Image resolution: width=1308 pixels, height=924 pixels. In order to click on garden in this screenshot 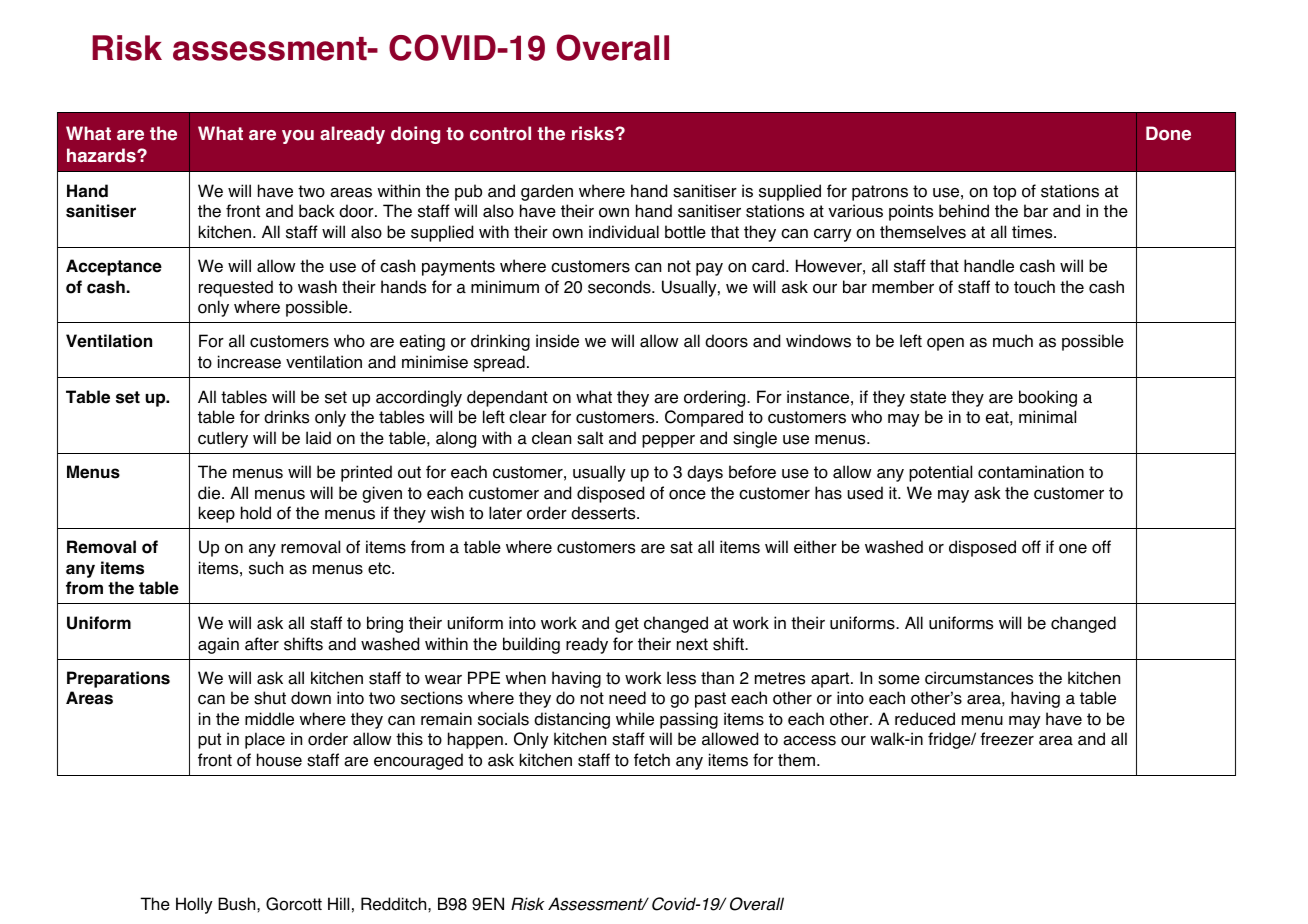, I will do `click(547, 192)`.
